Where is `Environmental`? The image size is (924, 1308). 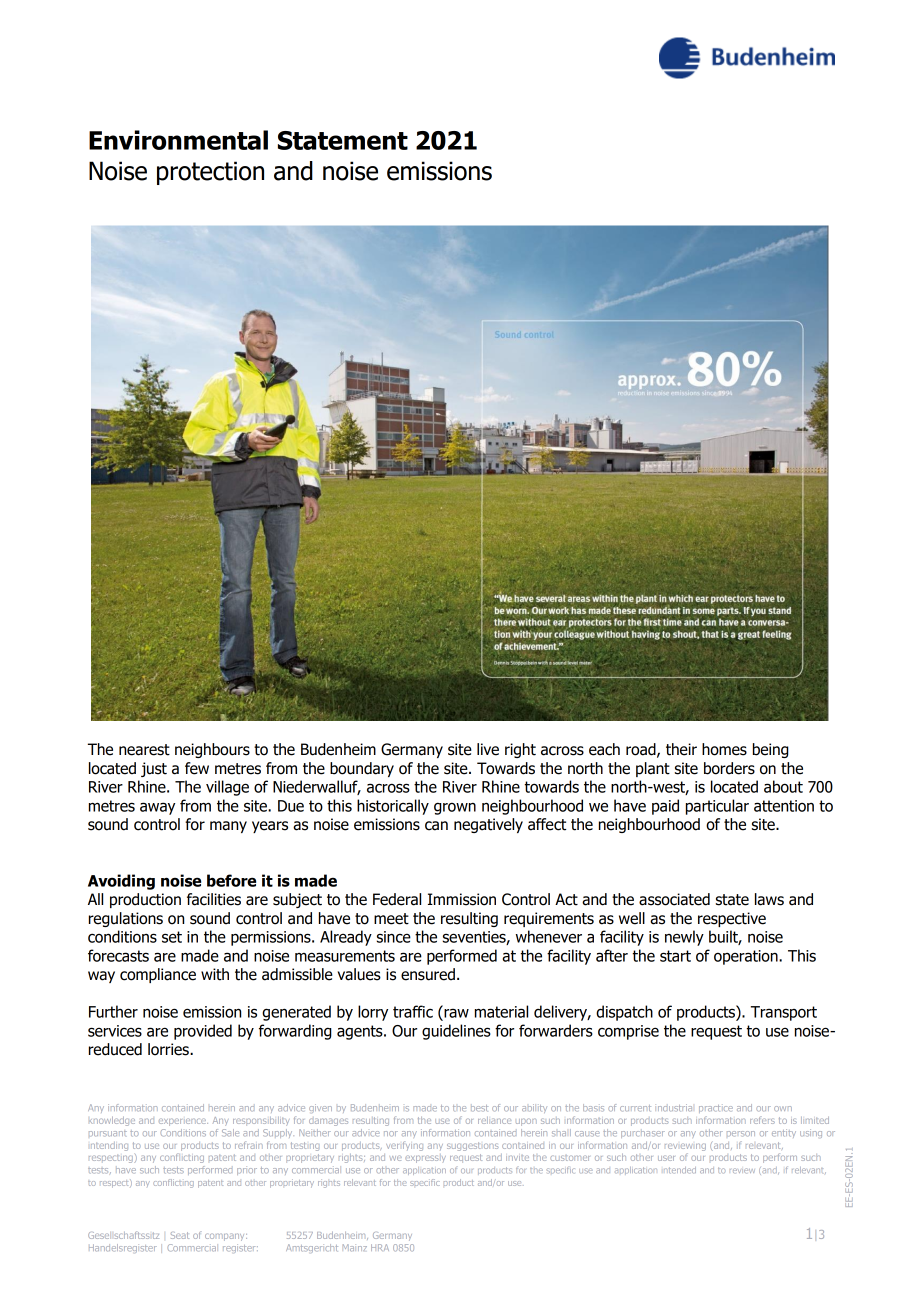 Environmental is located at coordinates (178, 140).
